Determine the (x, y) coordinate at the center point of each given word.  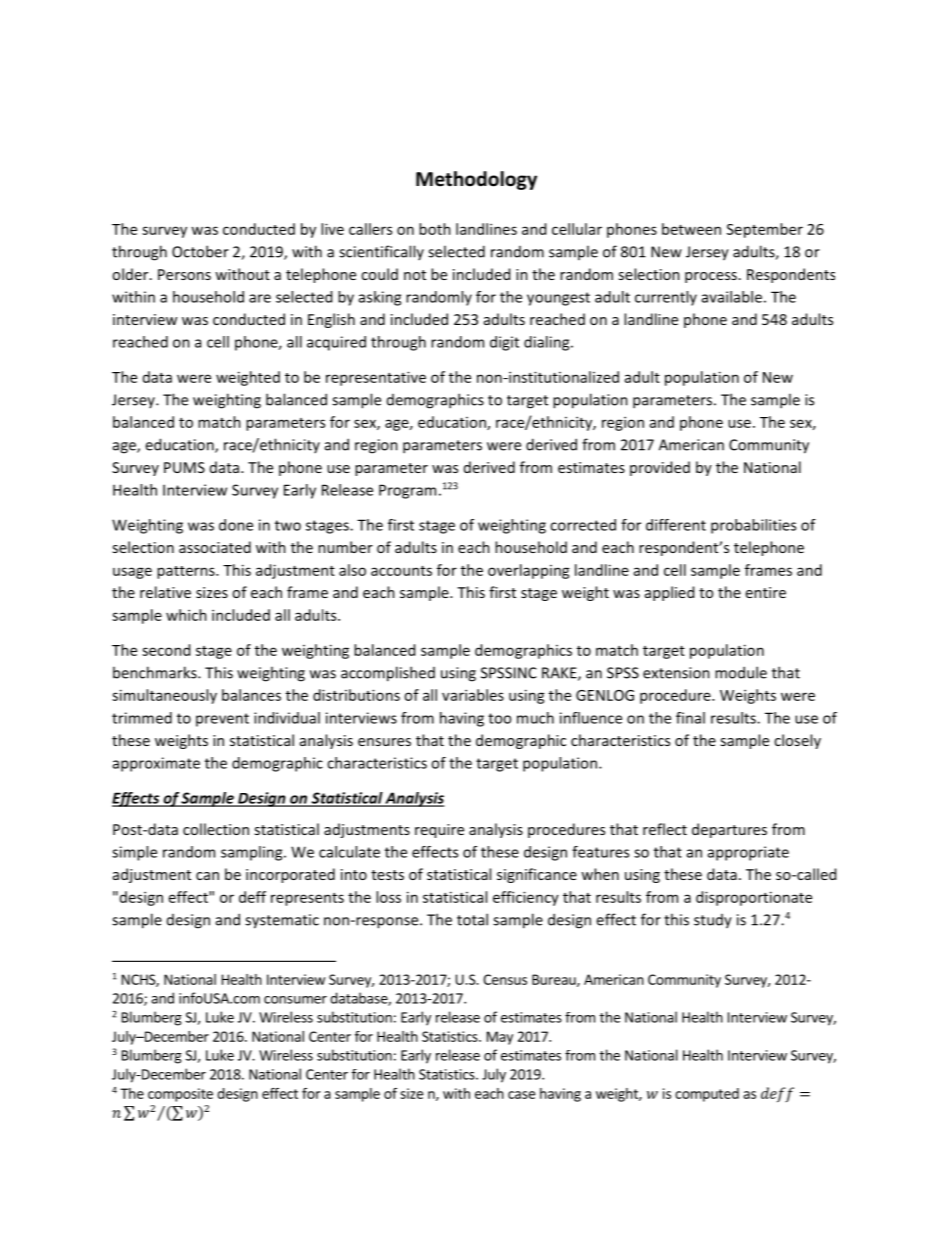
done (236, 525)
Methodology (476, 180)
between (691, 229)
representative (376, 378)
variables (473, 695)
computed (707, 1095)
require (439, 831)
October (200, 251)
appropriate (748, 853)
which (186, 615)
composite (180, 1095)
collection (216, 829)
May (500, 1038)
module (741, 672)
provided (660, 468)
